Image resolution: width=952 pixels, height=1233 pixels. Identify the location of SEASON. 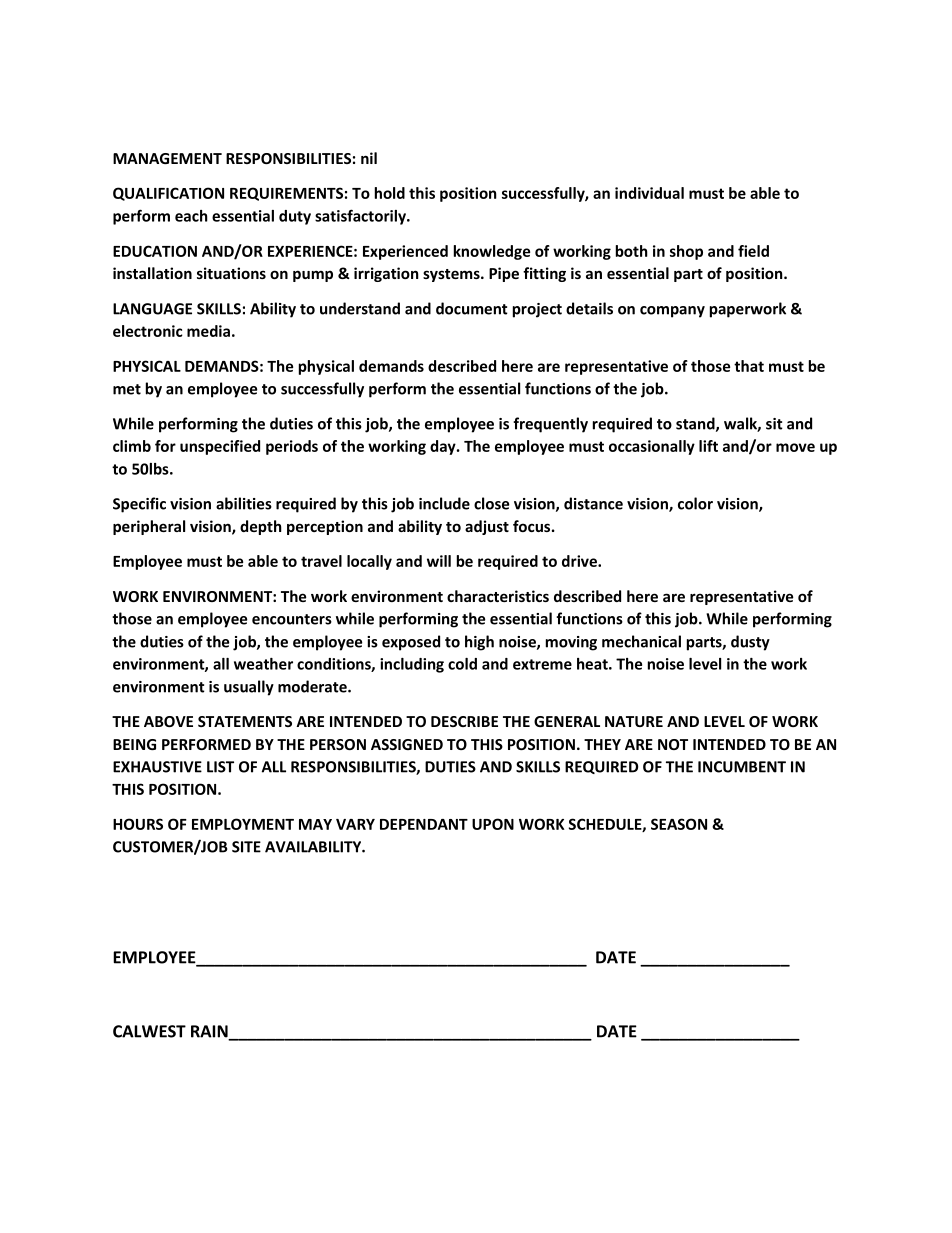
(679, 824).
